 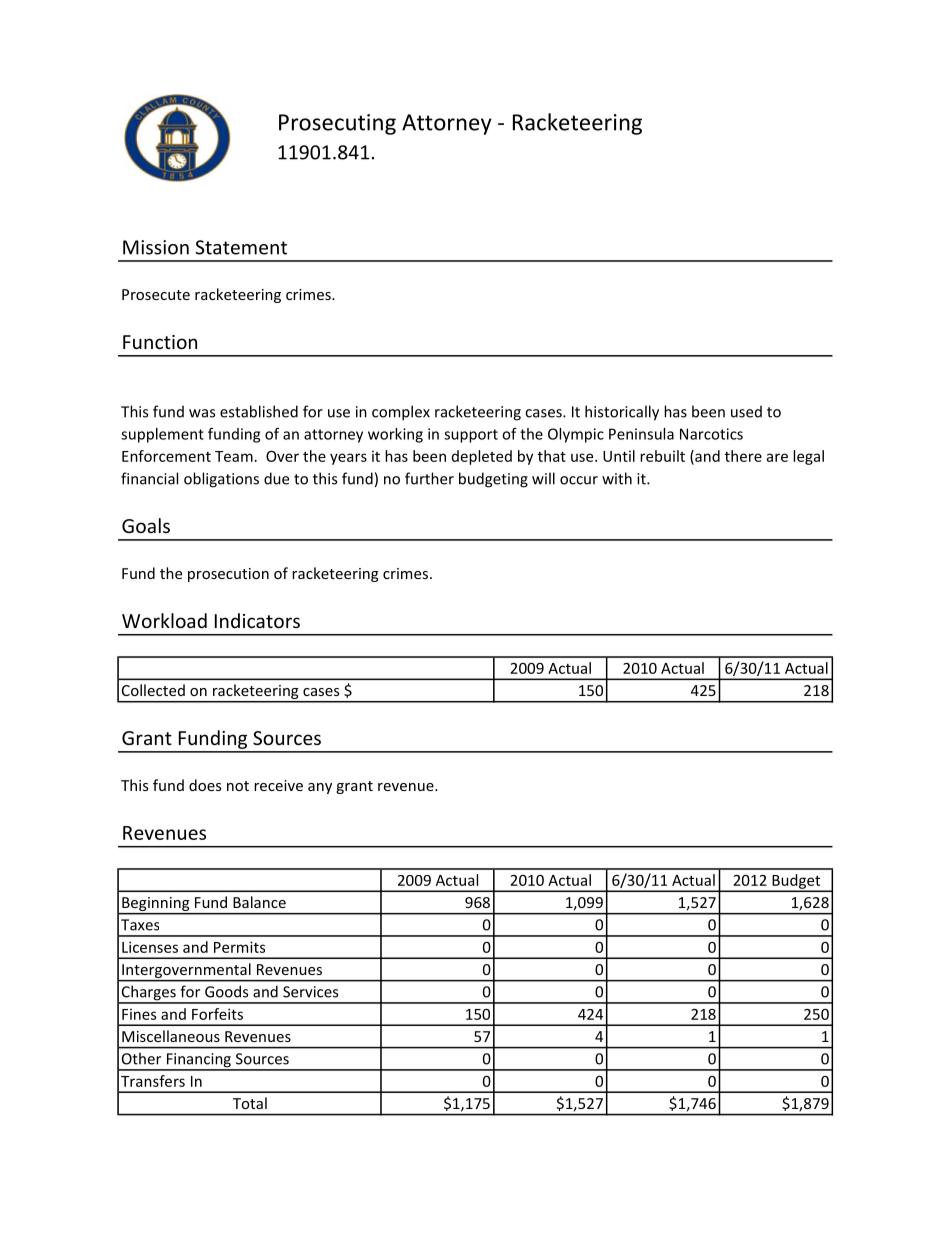 What do you see at coordinates (429, 478) in the document?
I see `further` at bounding box center [429, 478].
